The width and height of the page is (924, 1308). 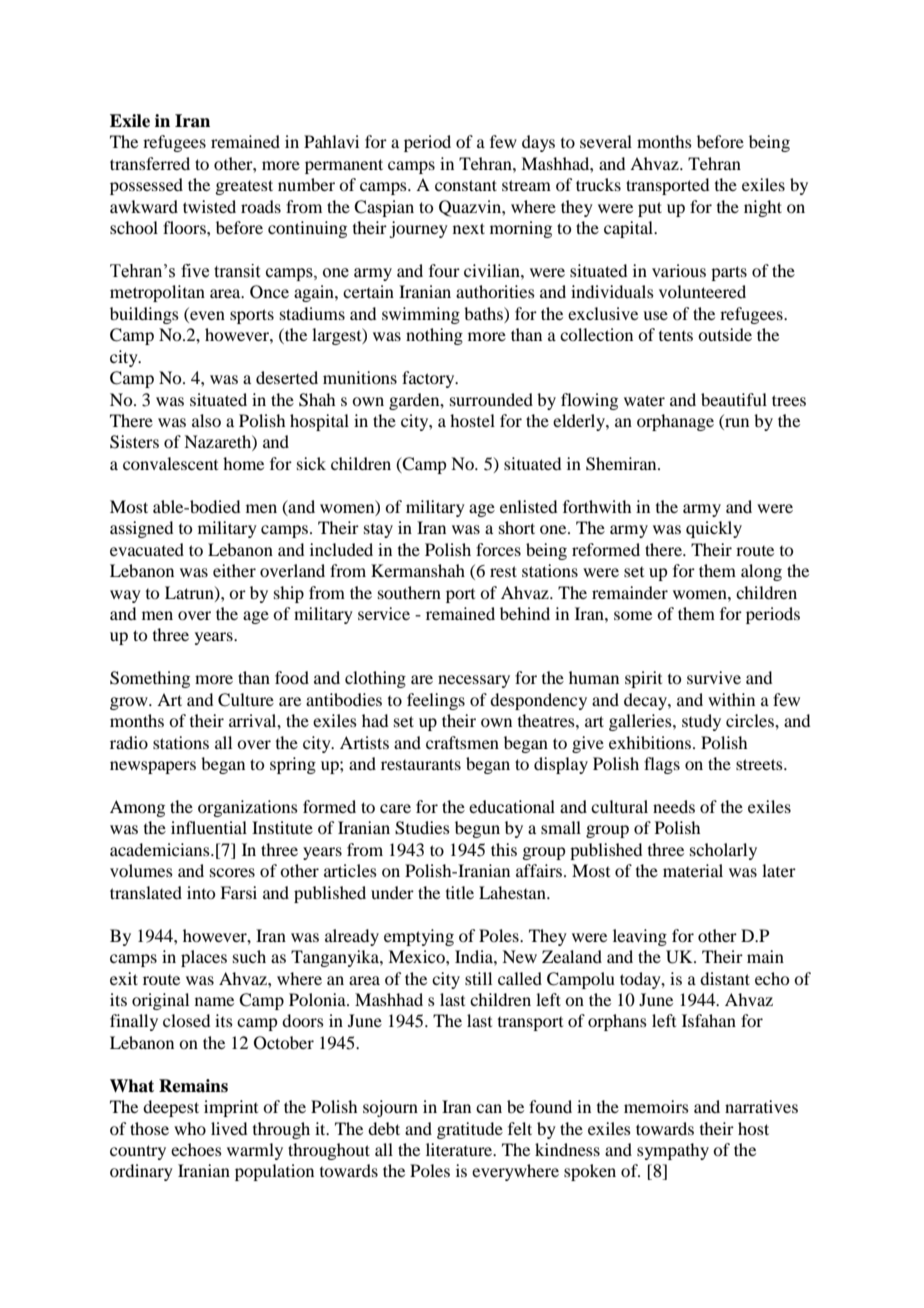 I want to click on home, so click(x=243, y=463).
